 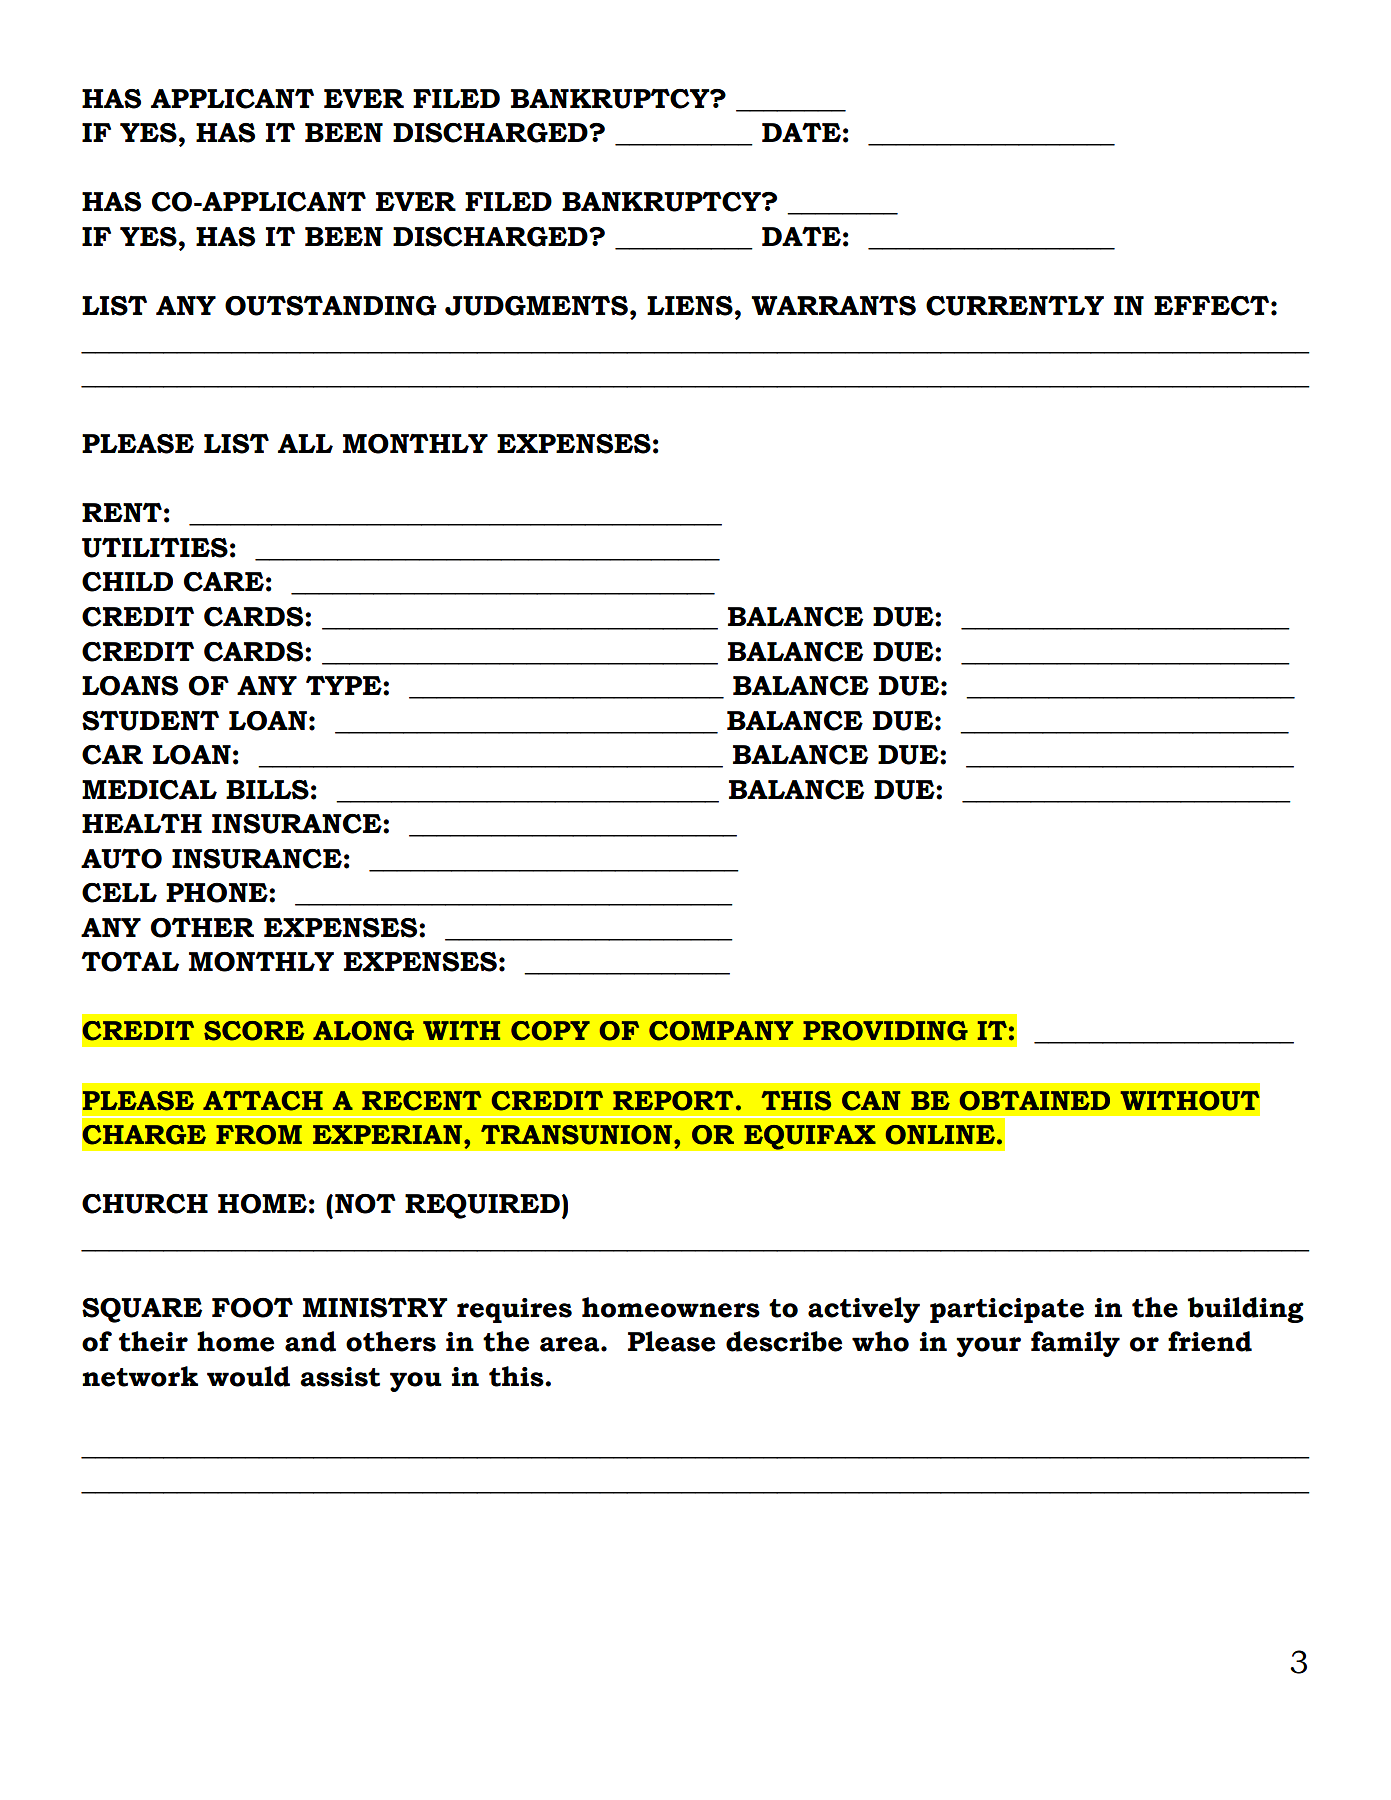 What do you see at coordinates (784, 1341) in the image?
I see `describe` at bounding box center [784, 1341].
